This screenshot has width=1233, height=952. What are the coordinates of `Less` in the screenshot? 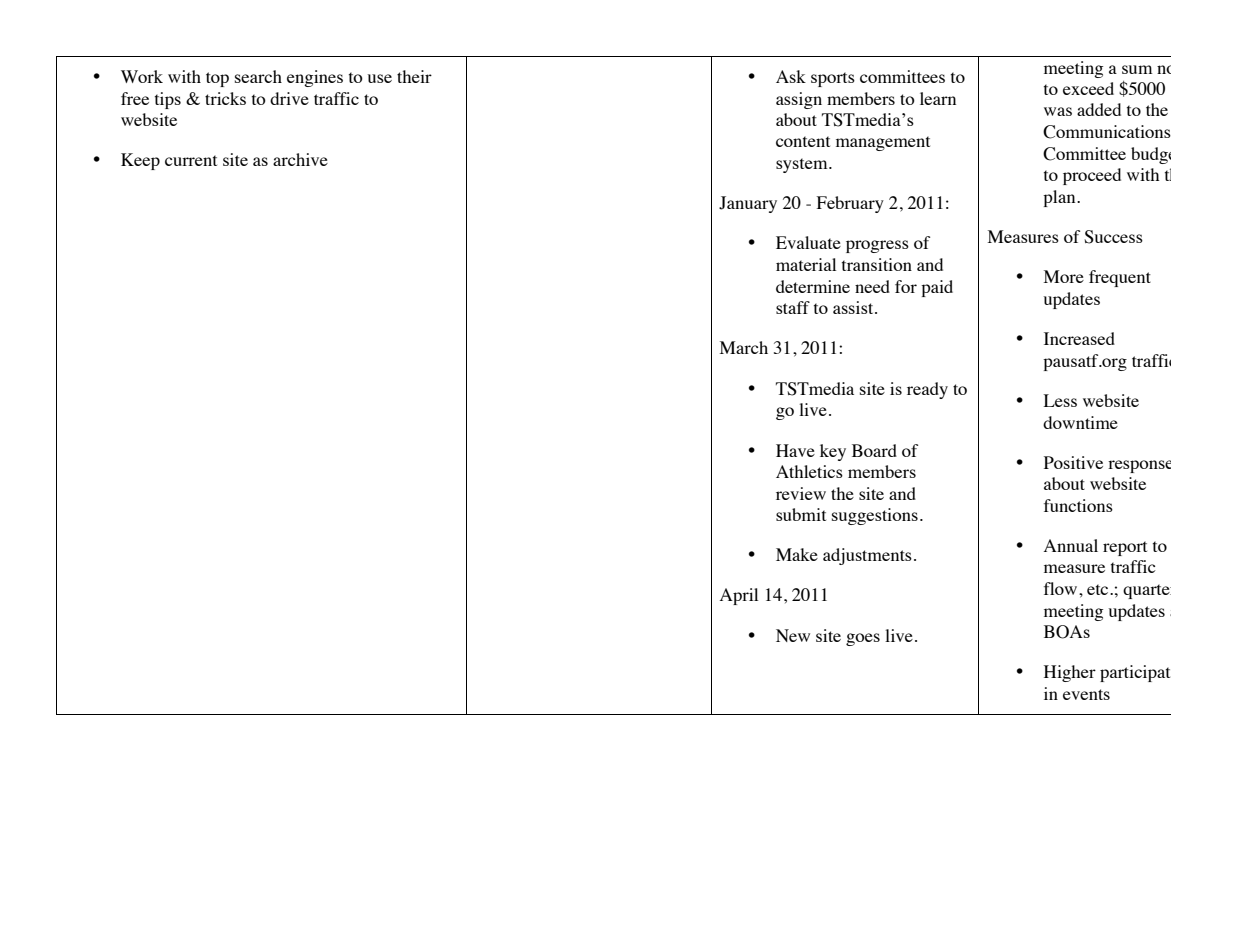 It's located at (1060, 400).
